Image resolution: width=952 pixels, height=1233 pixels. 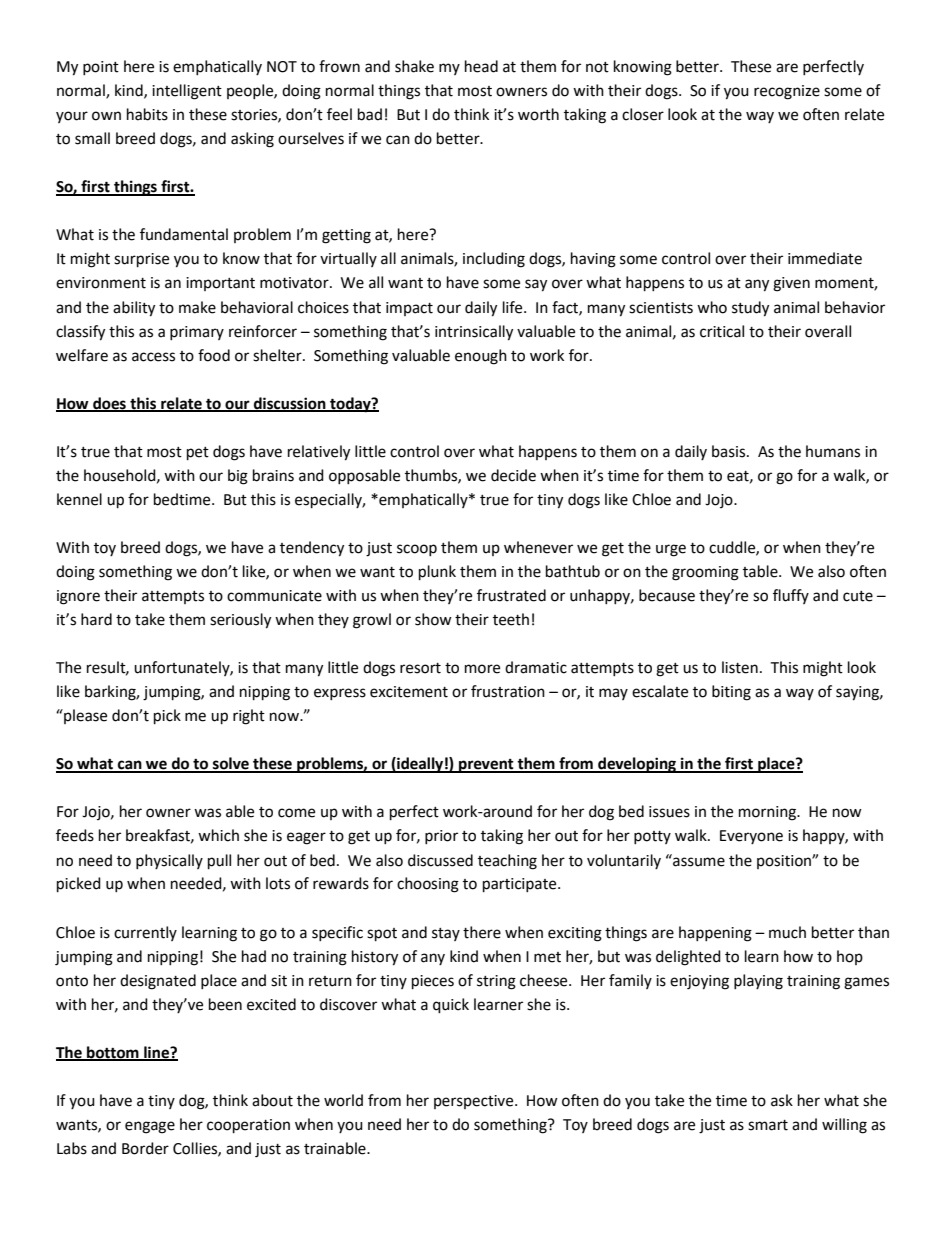 What do you see at coordinates (511, 619) in the screenshot?
I see `teeth` at bounding box center [511, 619].
